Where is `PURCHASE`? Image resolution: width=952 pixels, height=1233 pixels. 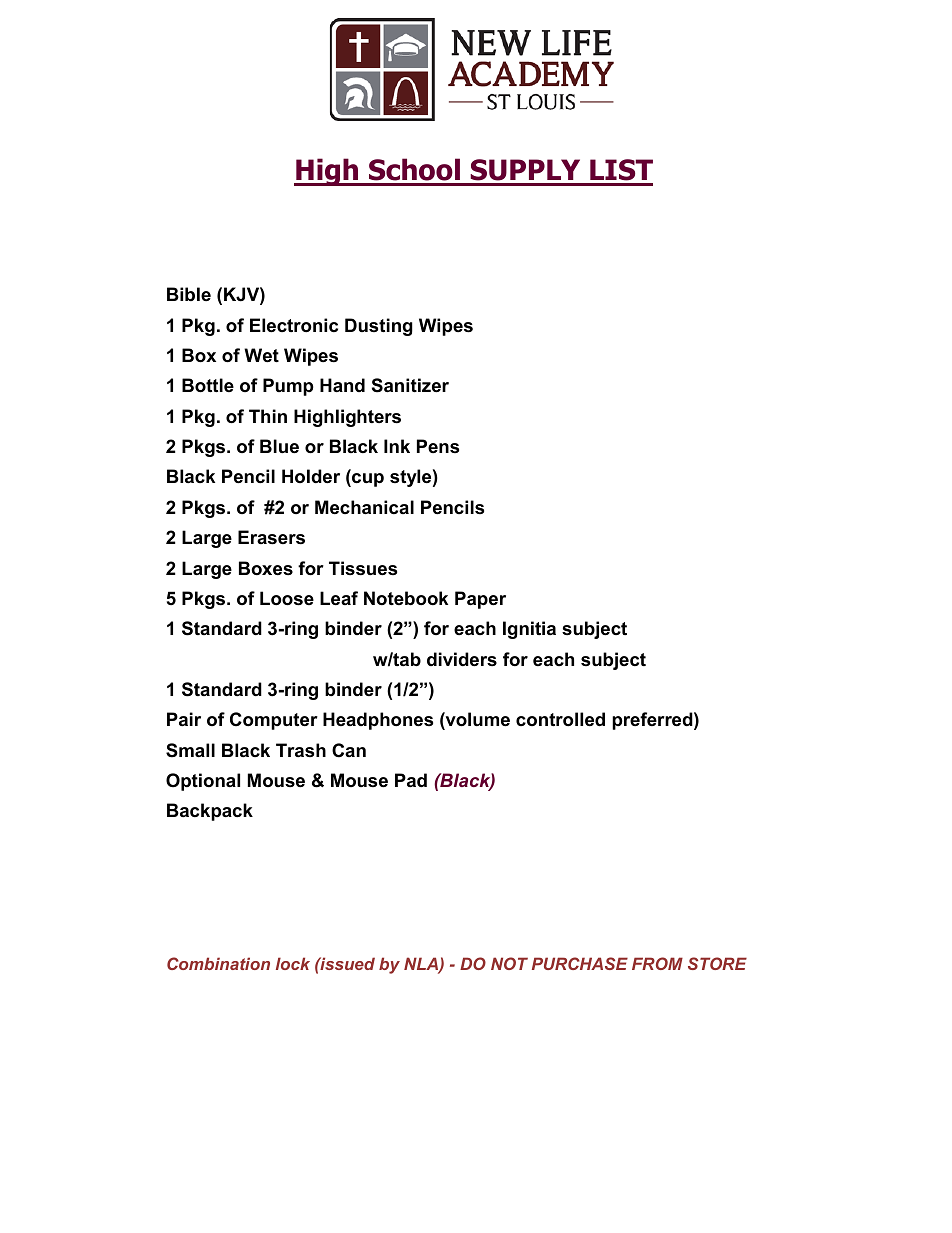
PURCHASE is located at coordinates (580, 963).
